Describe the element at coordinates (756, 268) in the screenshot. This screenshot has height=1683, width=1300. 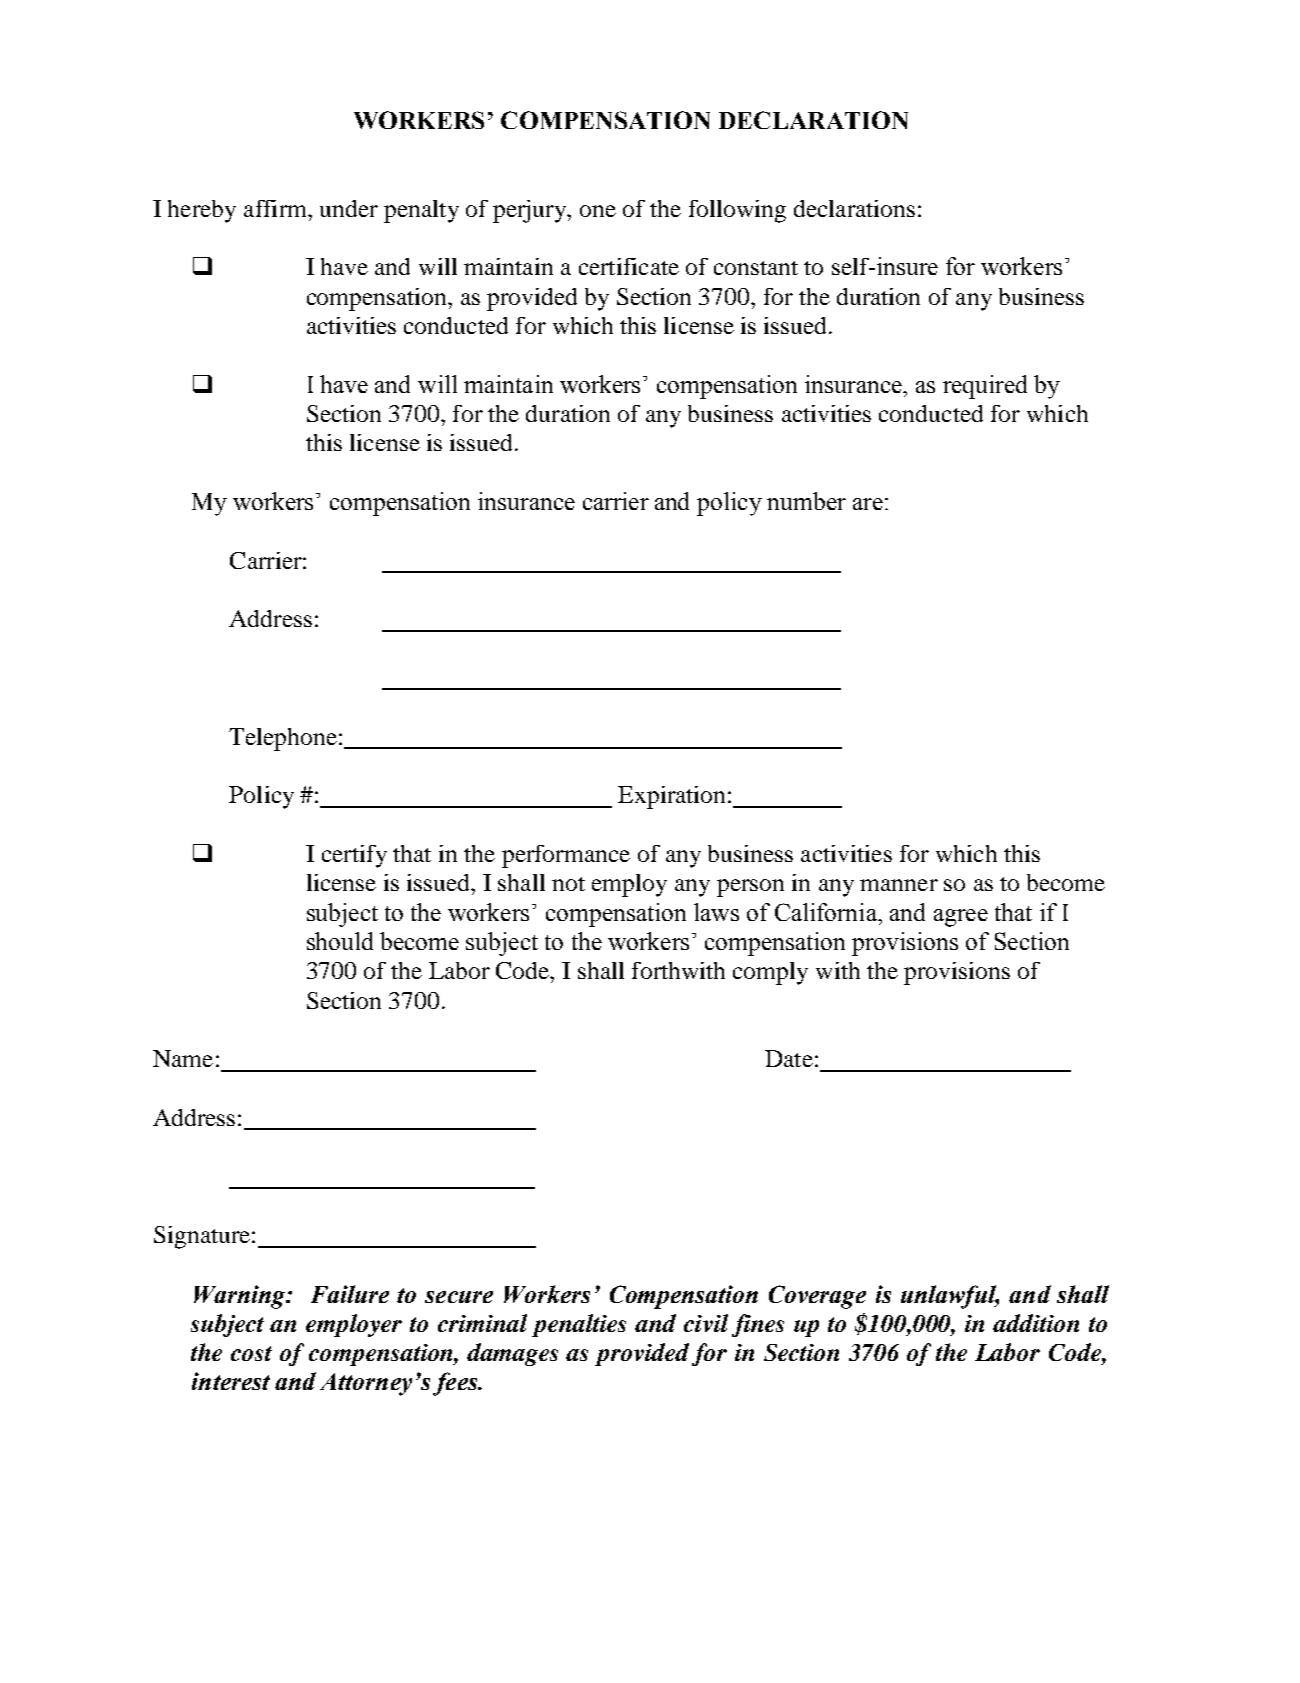
I see `constant` at that location.
